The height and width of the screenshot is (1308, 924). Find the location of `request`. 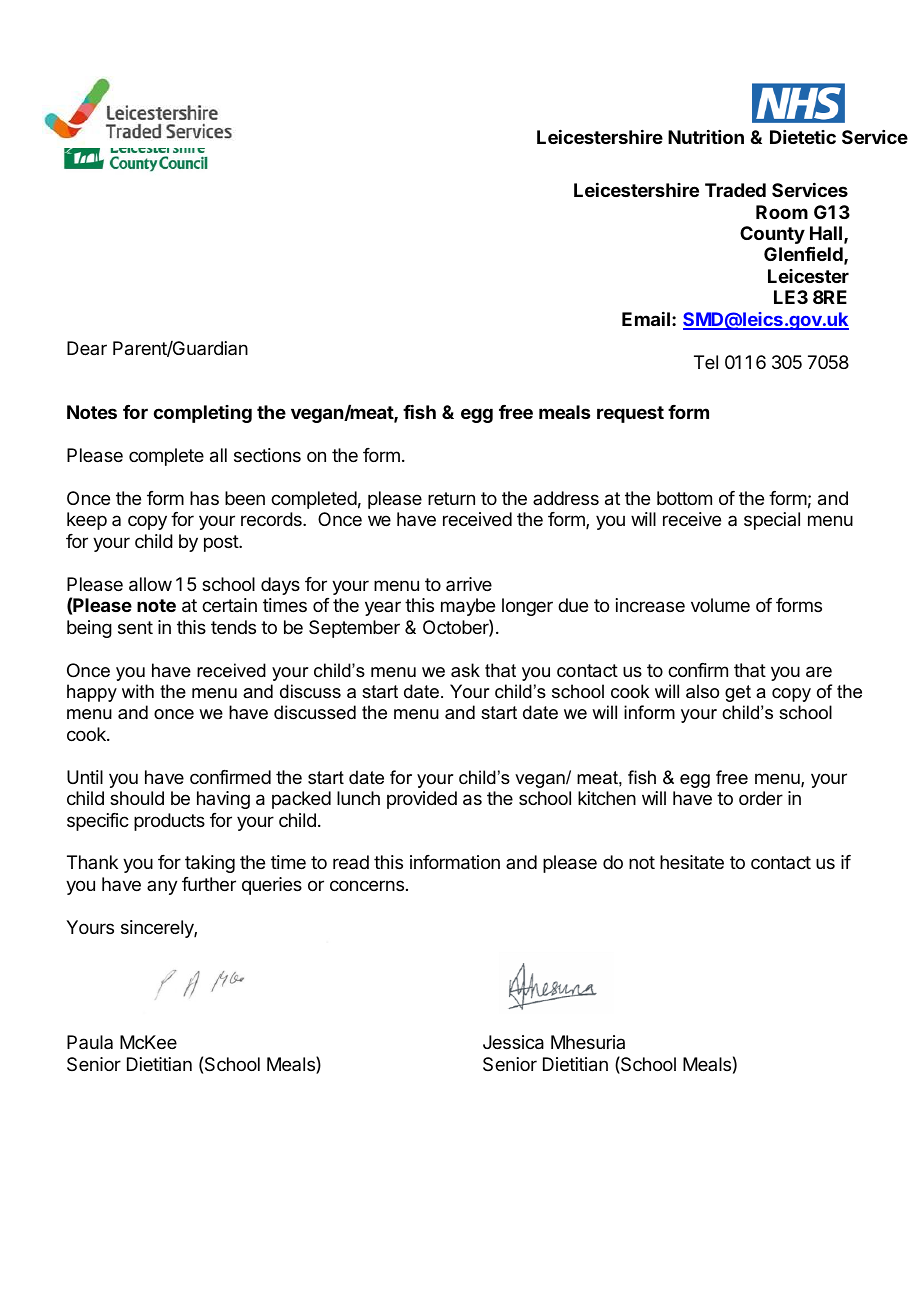

request is located at coordinates (630, 414).
